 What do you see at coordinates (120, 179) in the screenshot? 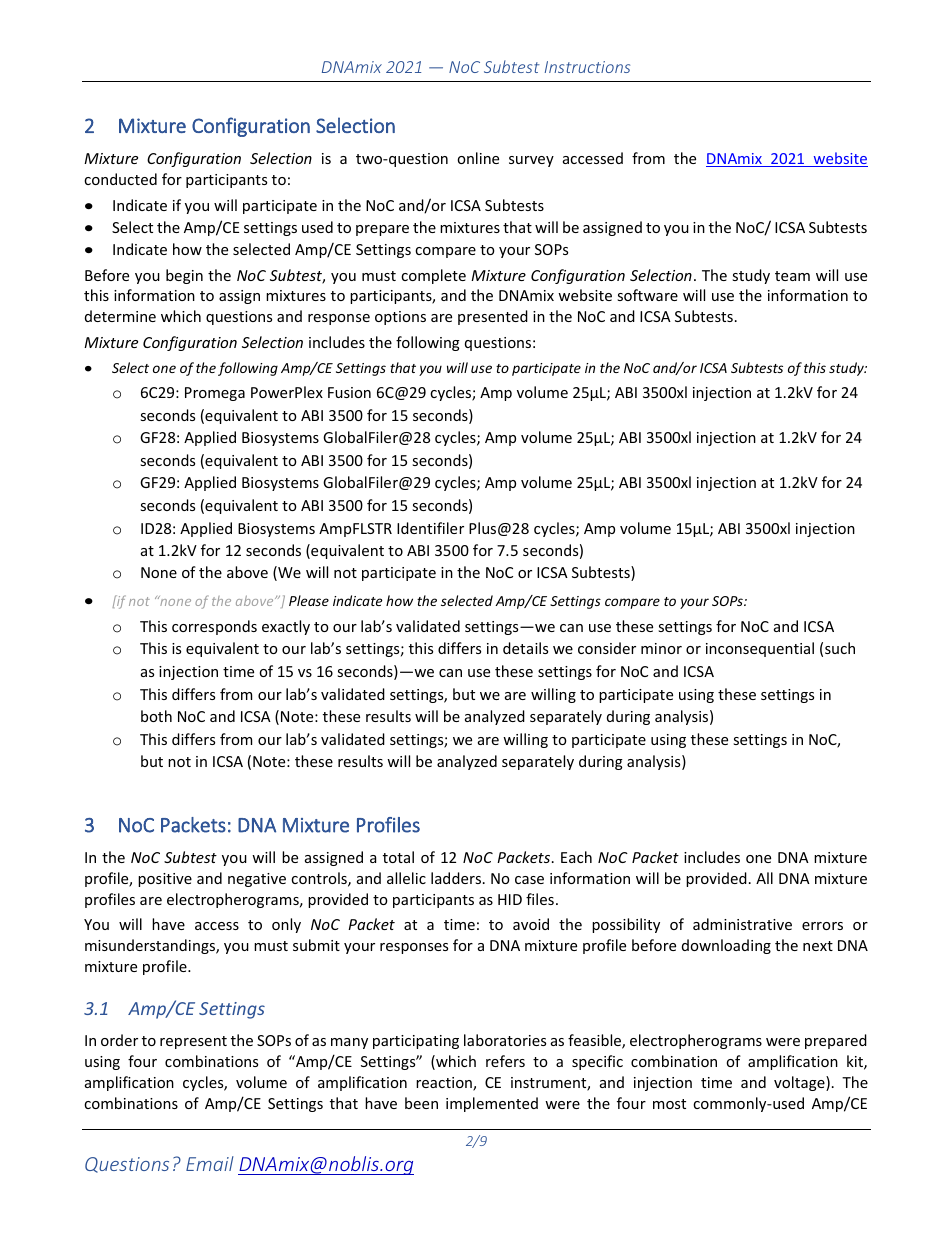
I see `conducted` at bounding box center [120, 179].
